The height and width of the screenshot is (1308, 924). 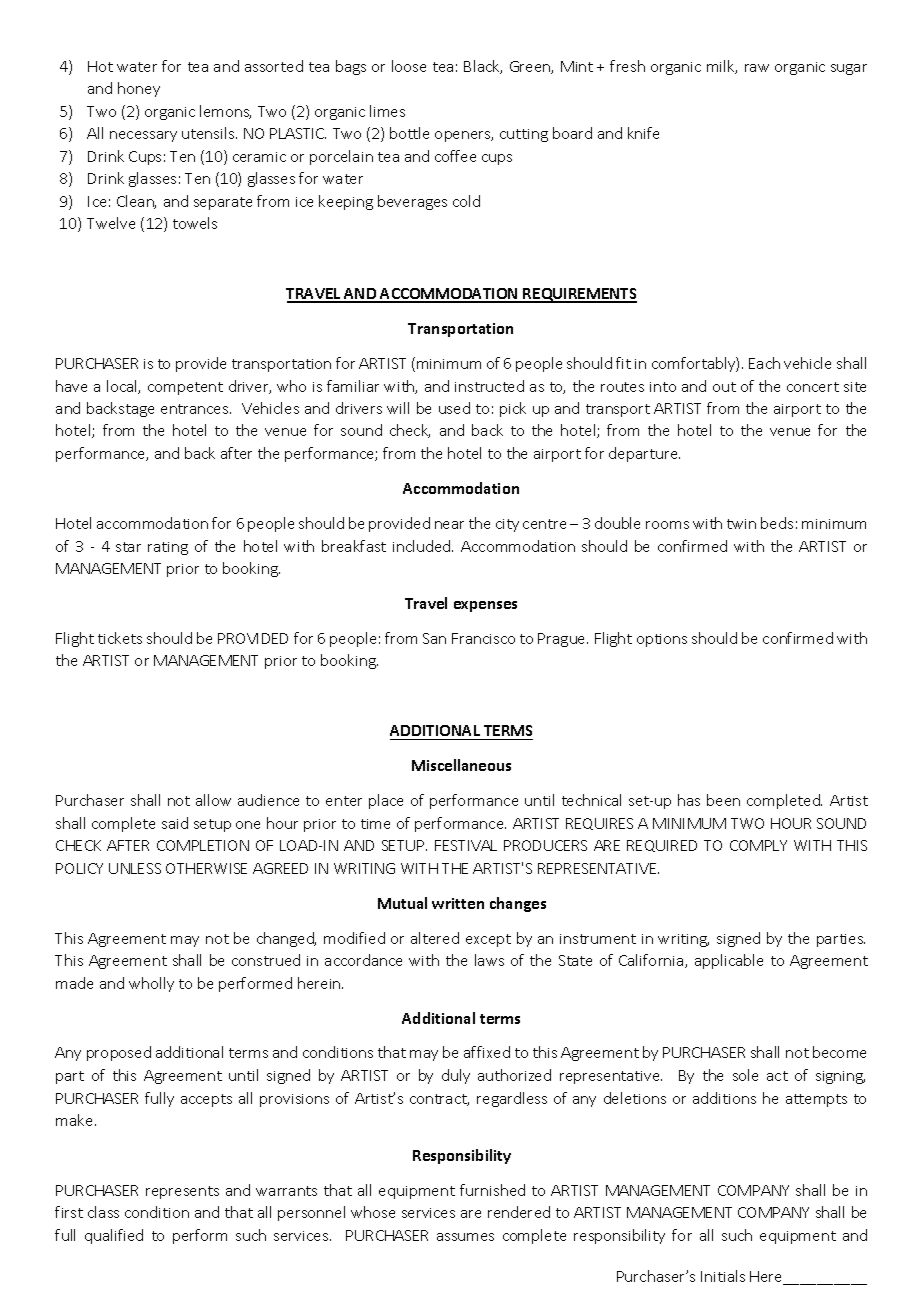 I want to click on Francisco, so click(x=483, y=638).
